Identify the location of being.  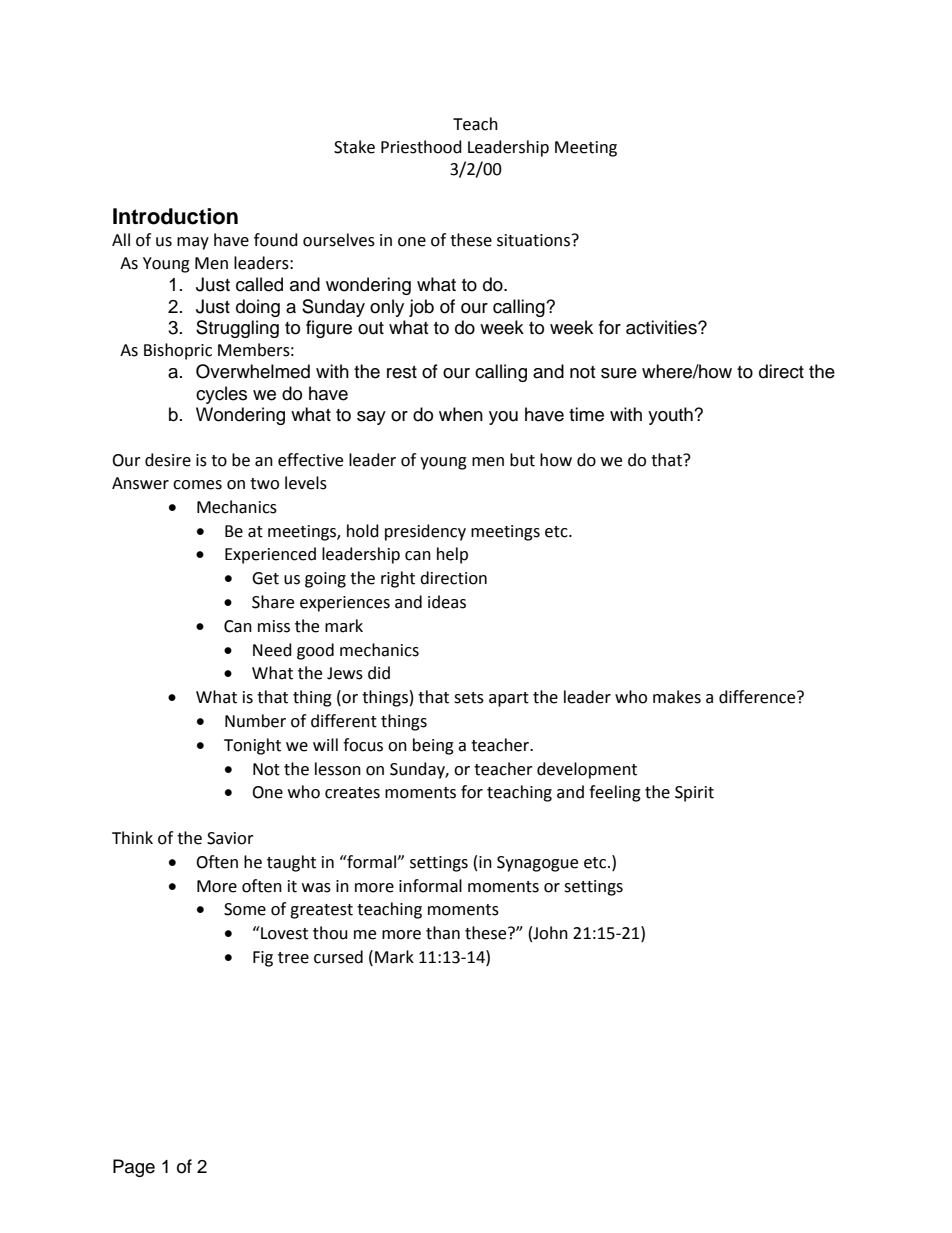
(433, 746).
